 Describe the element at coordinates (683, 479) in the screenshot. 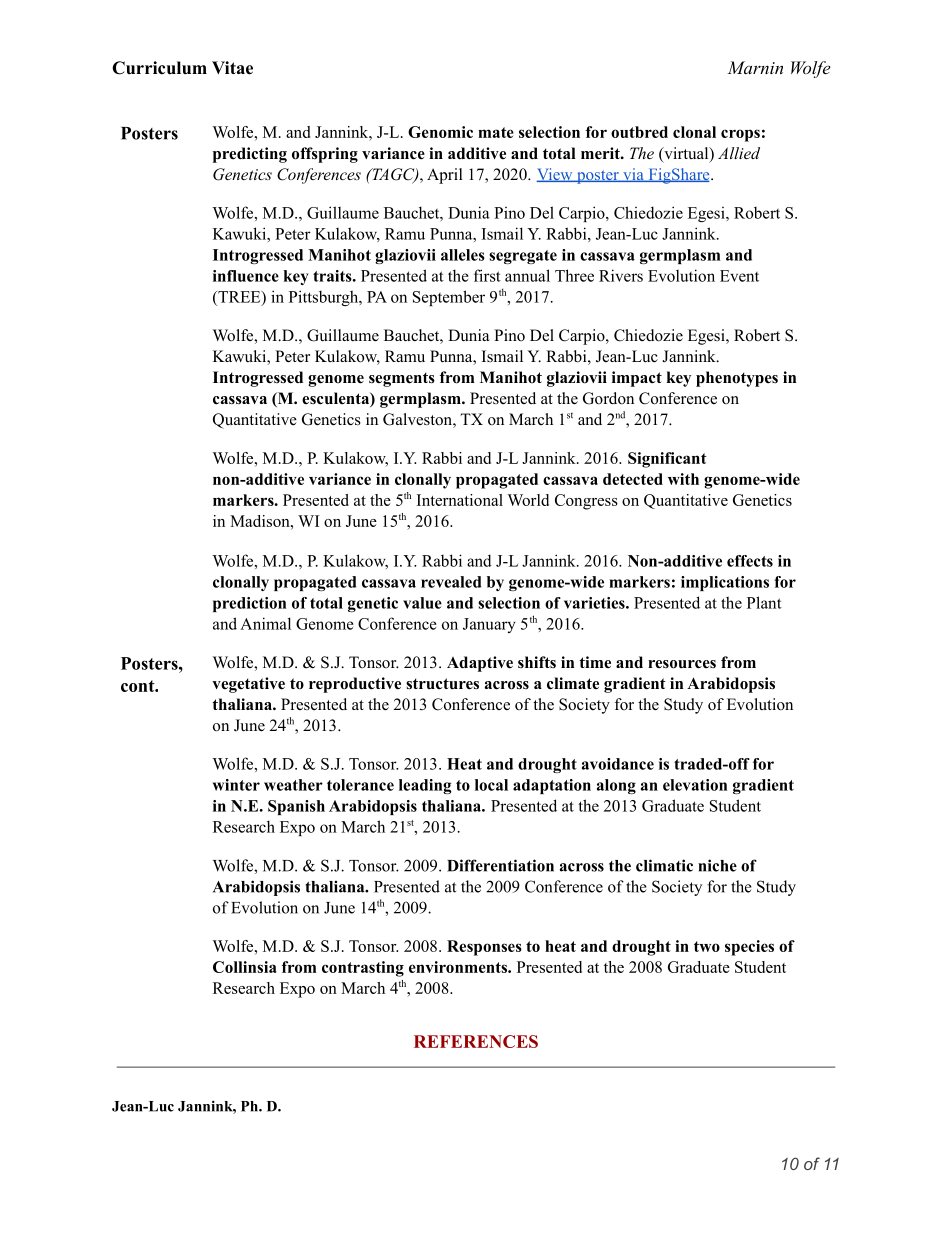

I see `with` at that location.
